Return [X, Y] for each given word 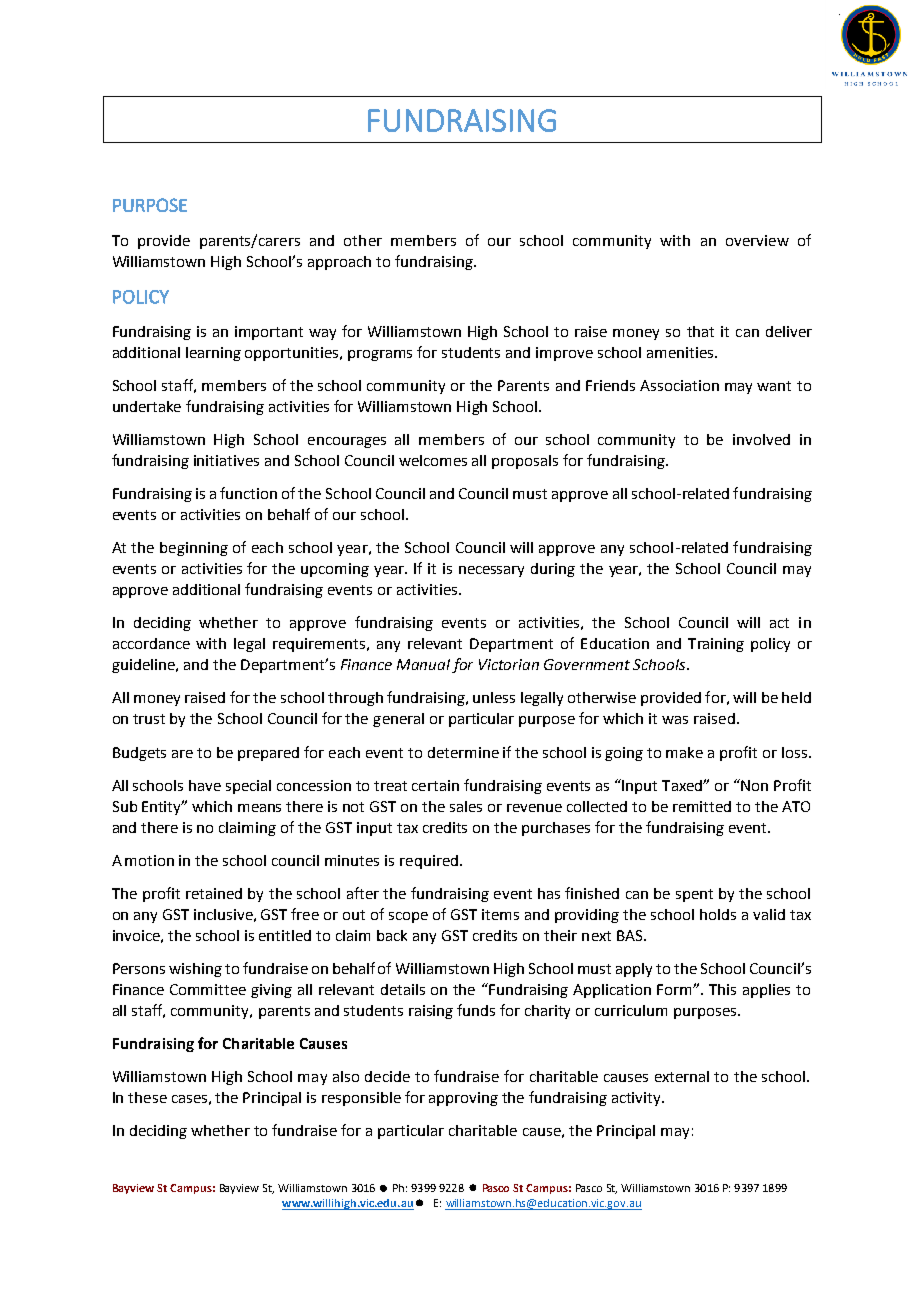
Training [716, 645]
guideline [144, 666]
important [269, 333]
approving [463, 1099]
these [147, 1097]
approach [339, 263]
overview [757, 240]
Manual [423, 664]
